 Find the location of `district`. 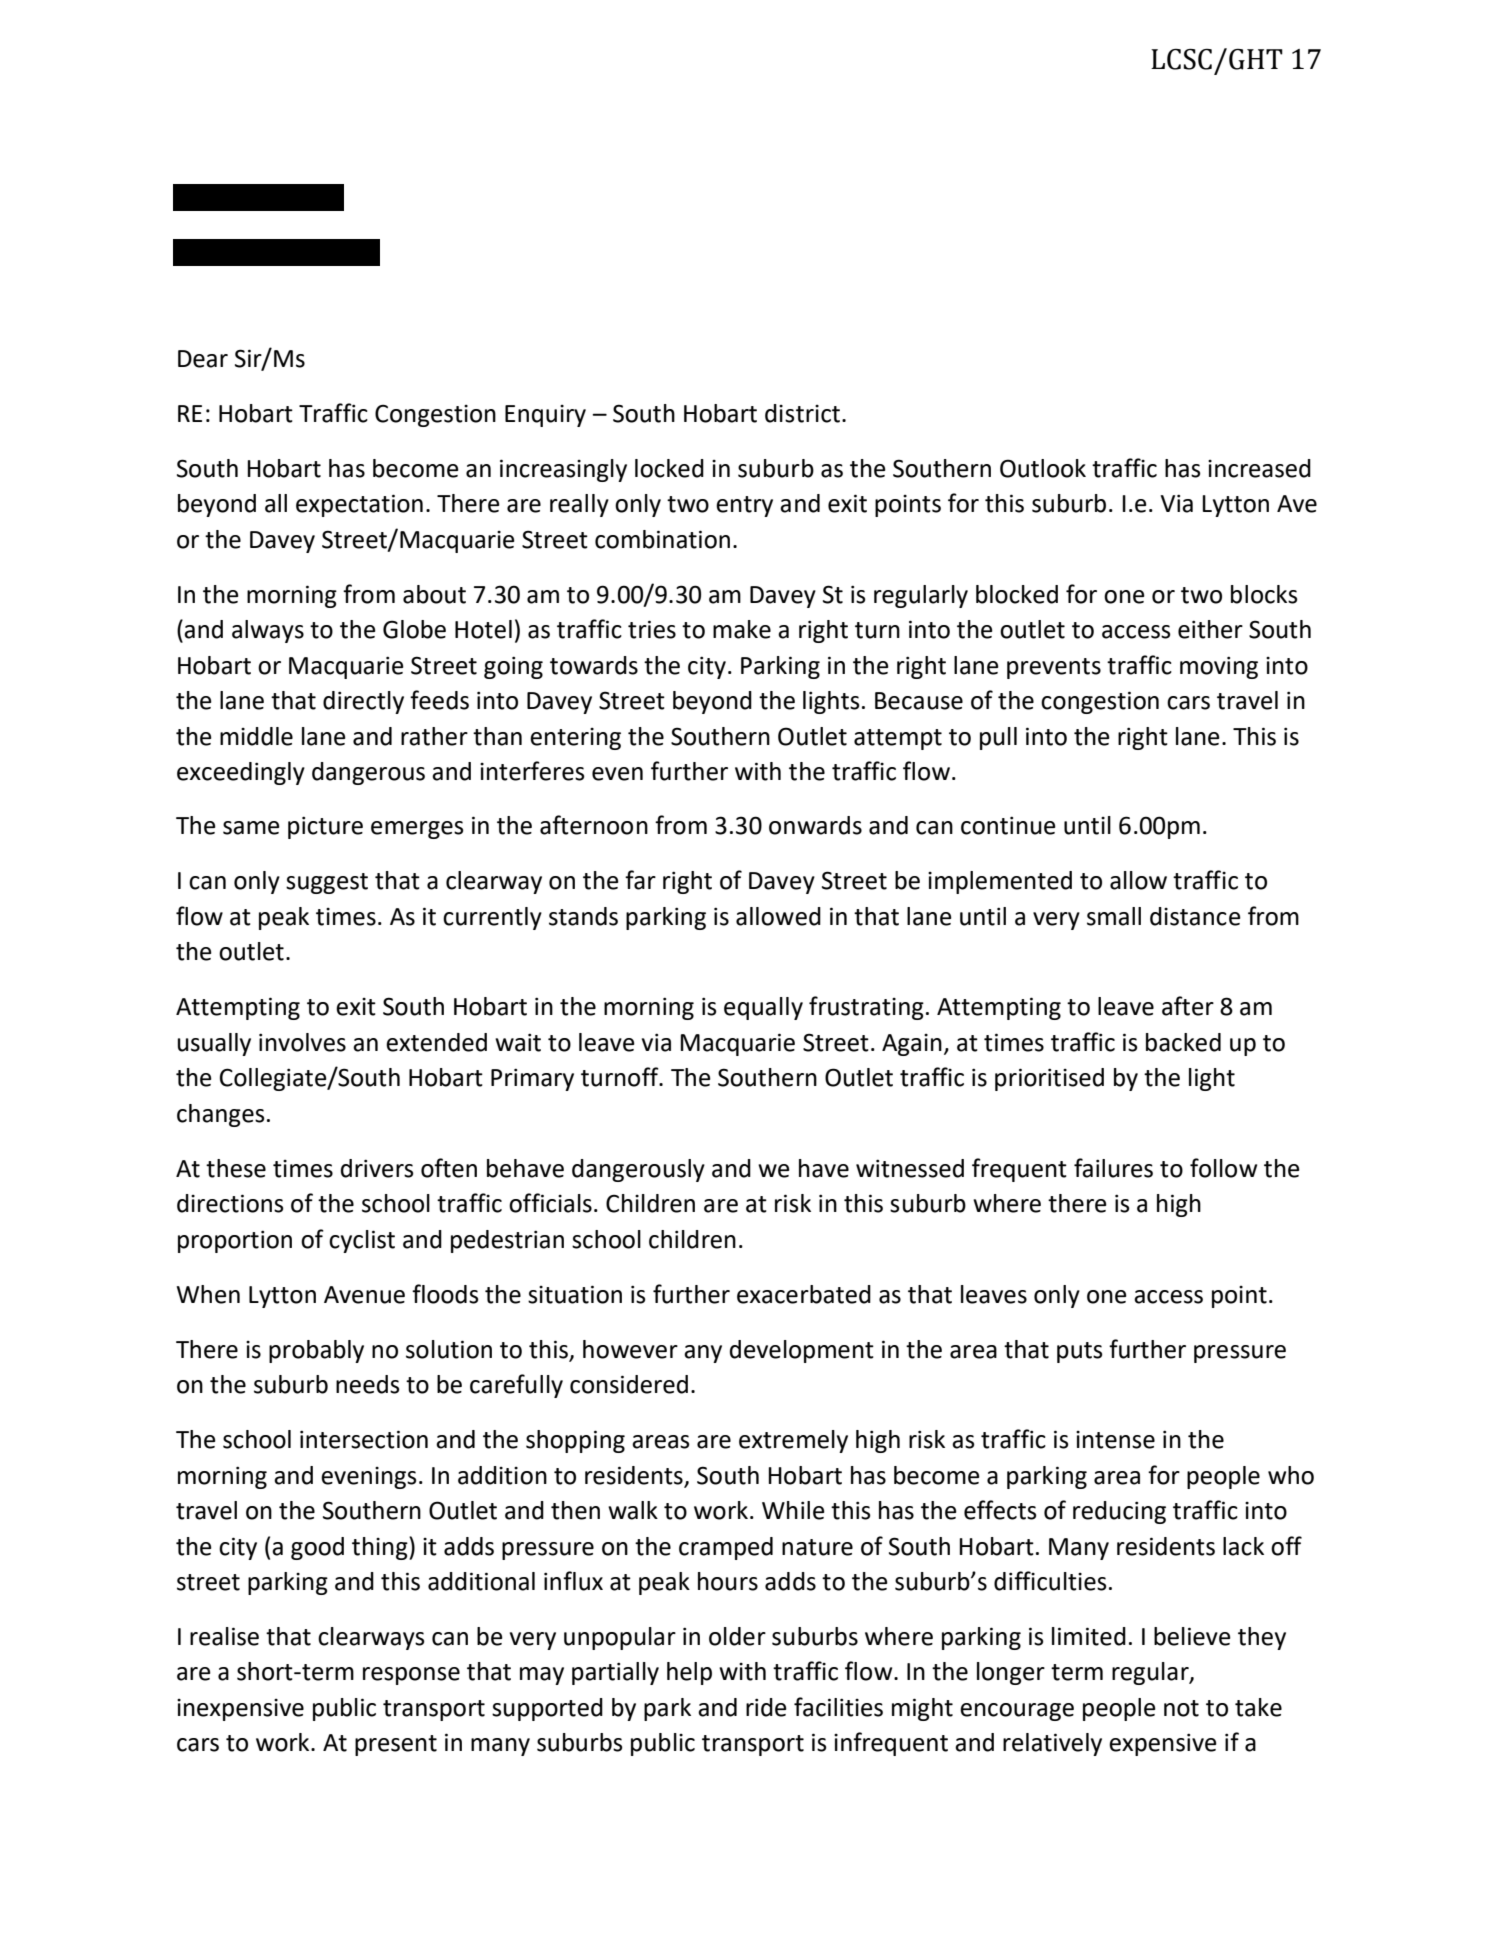

district is located at coordinates (802, 413).
